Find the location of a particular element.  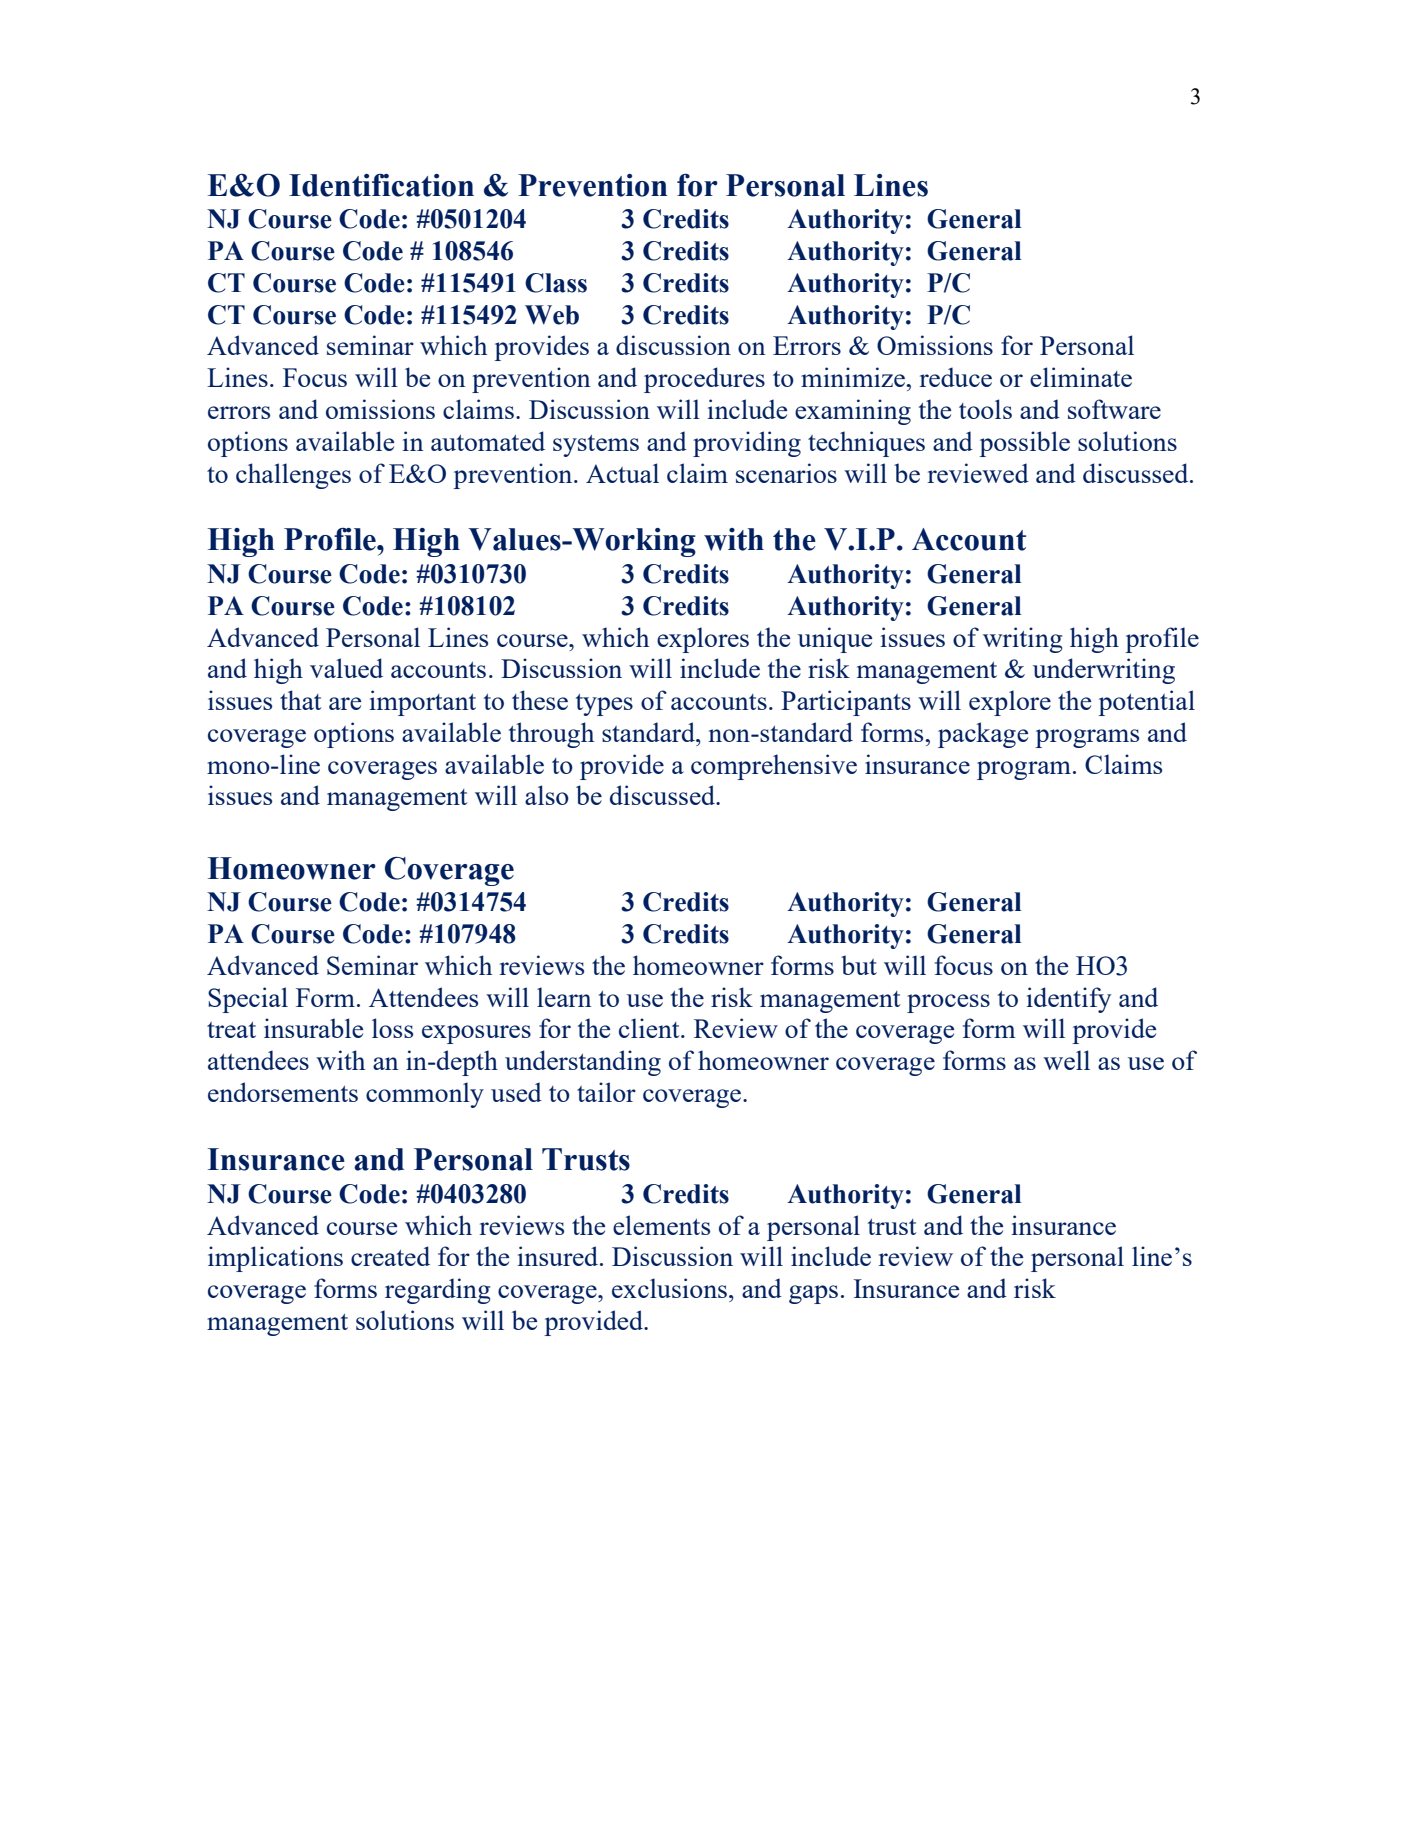

that is located at coordinates (300, 700).
